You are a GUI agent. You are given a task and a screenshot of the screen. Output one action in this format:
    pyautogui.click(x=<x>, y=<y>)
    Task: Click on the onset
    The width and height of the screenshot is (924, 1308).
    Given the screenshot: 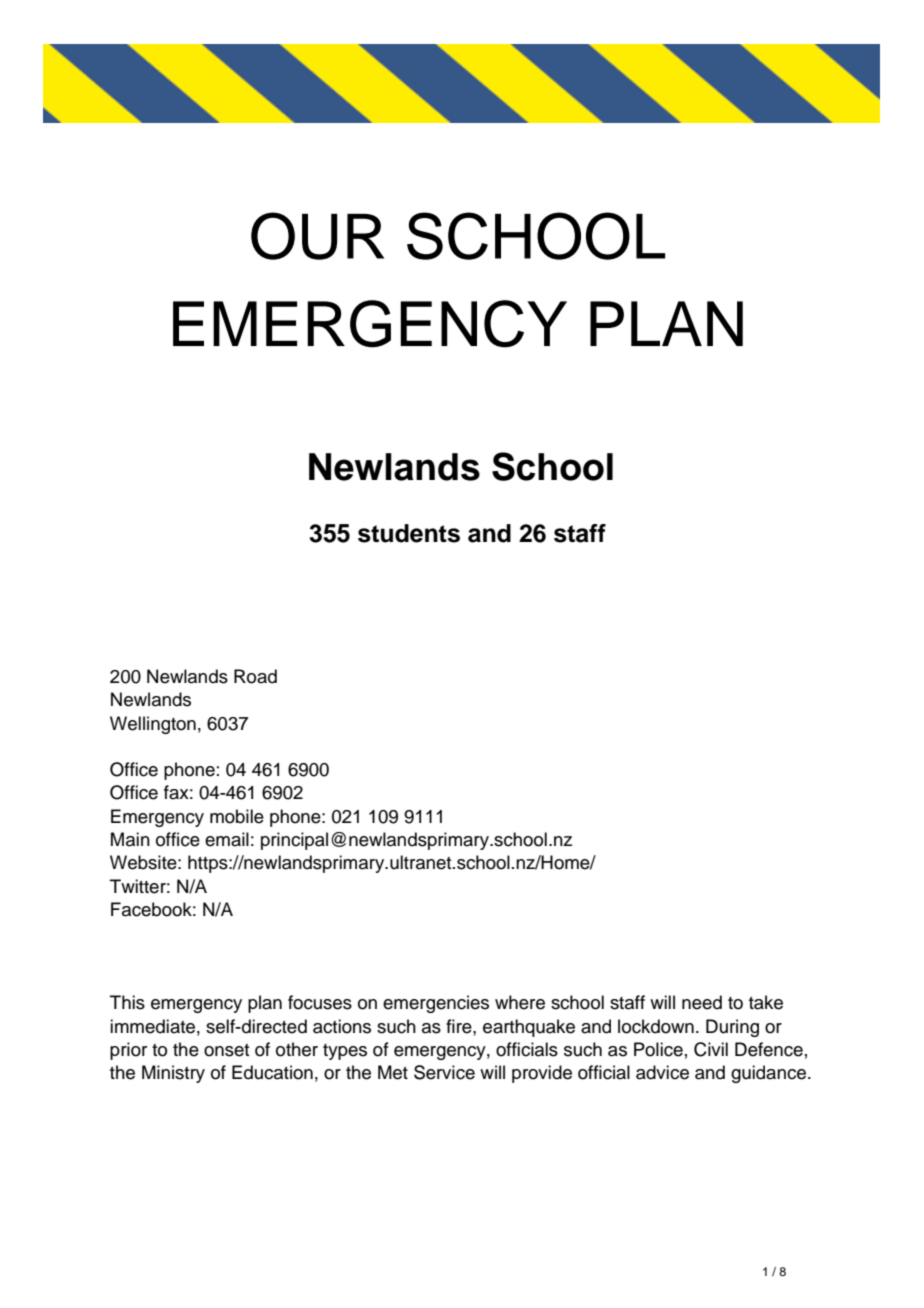 What is the action you would take?
    pyautogui.click(x=226, y=1050)
